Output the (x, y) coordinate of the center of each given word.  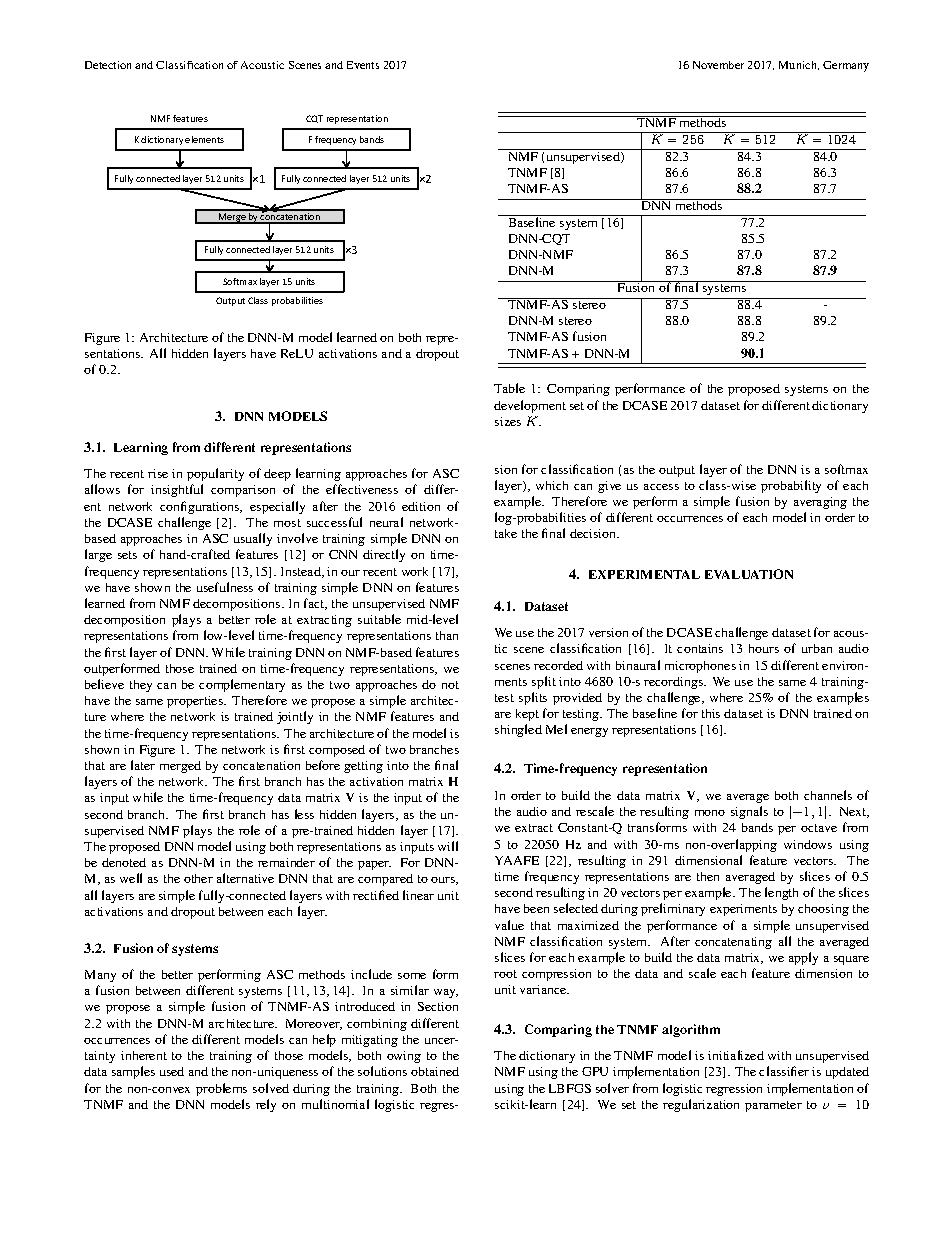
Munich (799, 65)
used (172, 1071)
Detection (108, 65)
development (530, 406)
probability (791, 486)
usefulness (225, 587)
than (447, 635)
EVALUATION (749, 574)
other (198, 878)
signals (749, 812)
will (448, 846)
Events (363, 65)
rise (158, 473)
